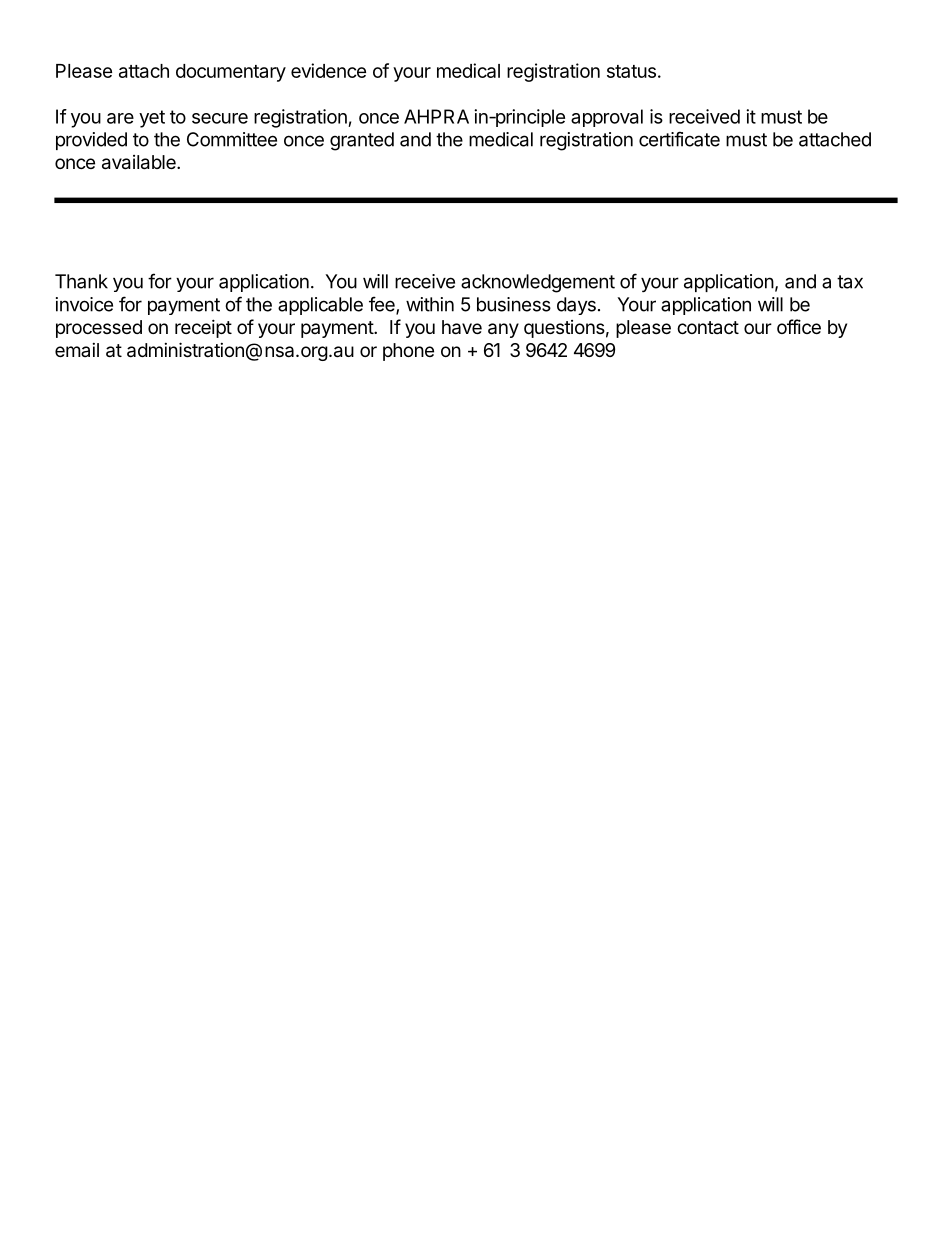 The height and width of the image is (1233, 952). What do you see at coordinates (203, 328) in the image?
I see `receipt` at bounding box center [203, 328].
